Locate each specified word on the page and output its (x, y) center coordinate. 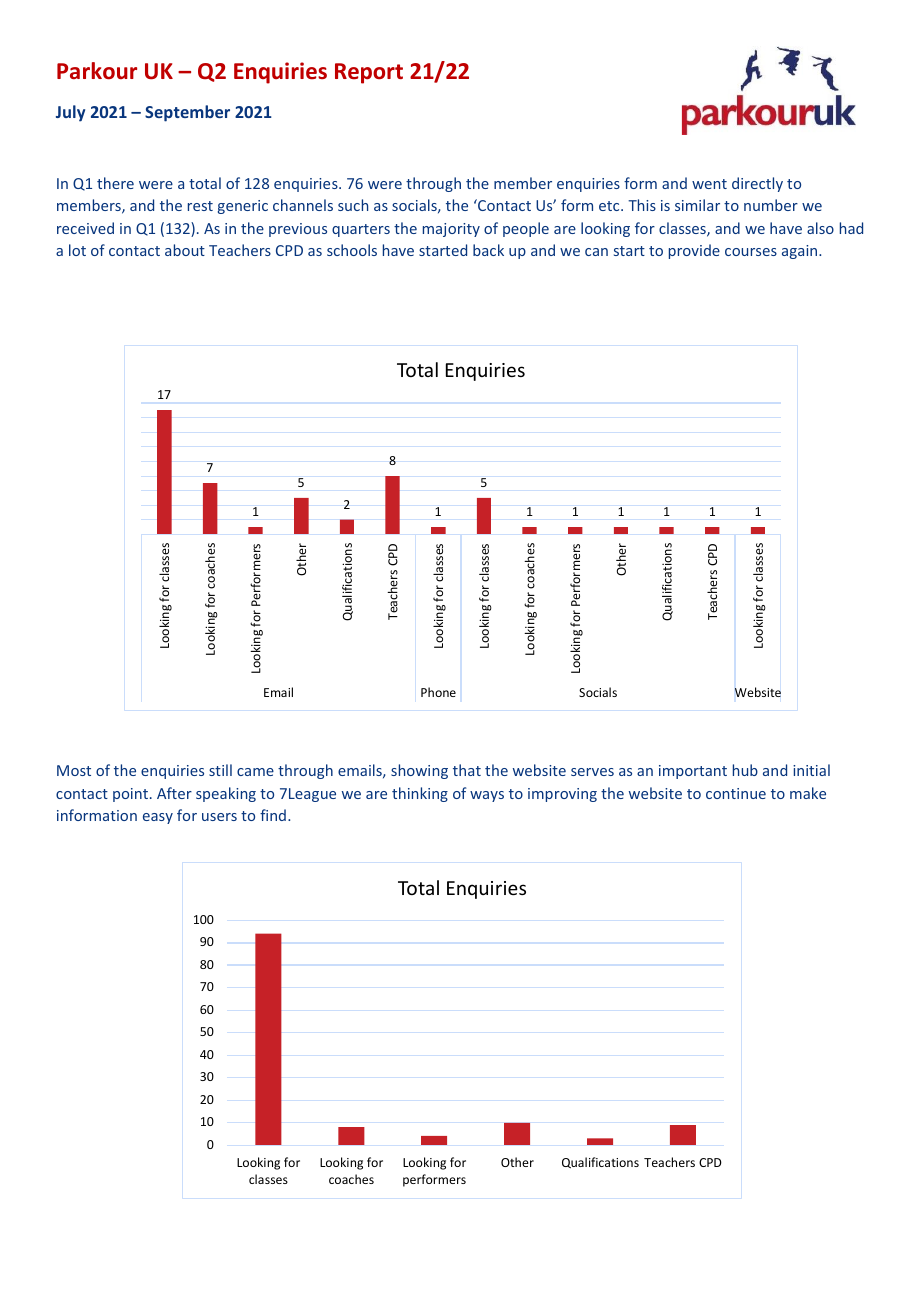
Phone (438, 692)
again (801, 252)
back (488, 250)
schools (352, 250)
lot (77, 250)
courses (751, 252)
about (185, 250)
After (174, 793)
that (467, 770)
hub (745, 770)
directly (757, 184)
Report (369, 73)
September (187, 113)
